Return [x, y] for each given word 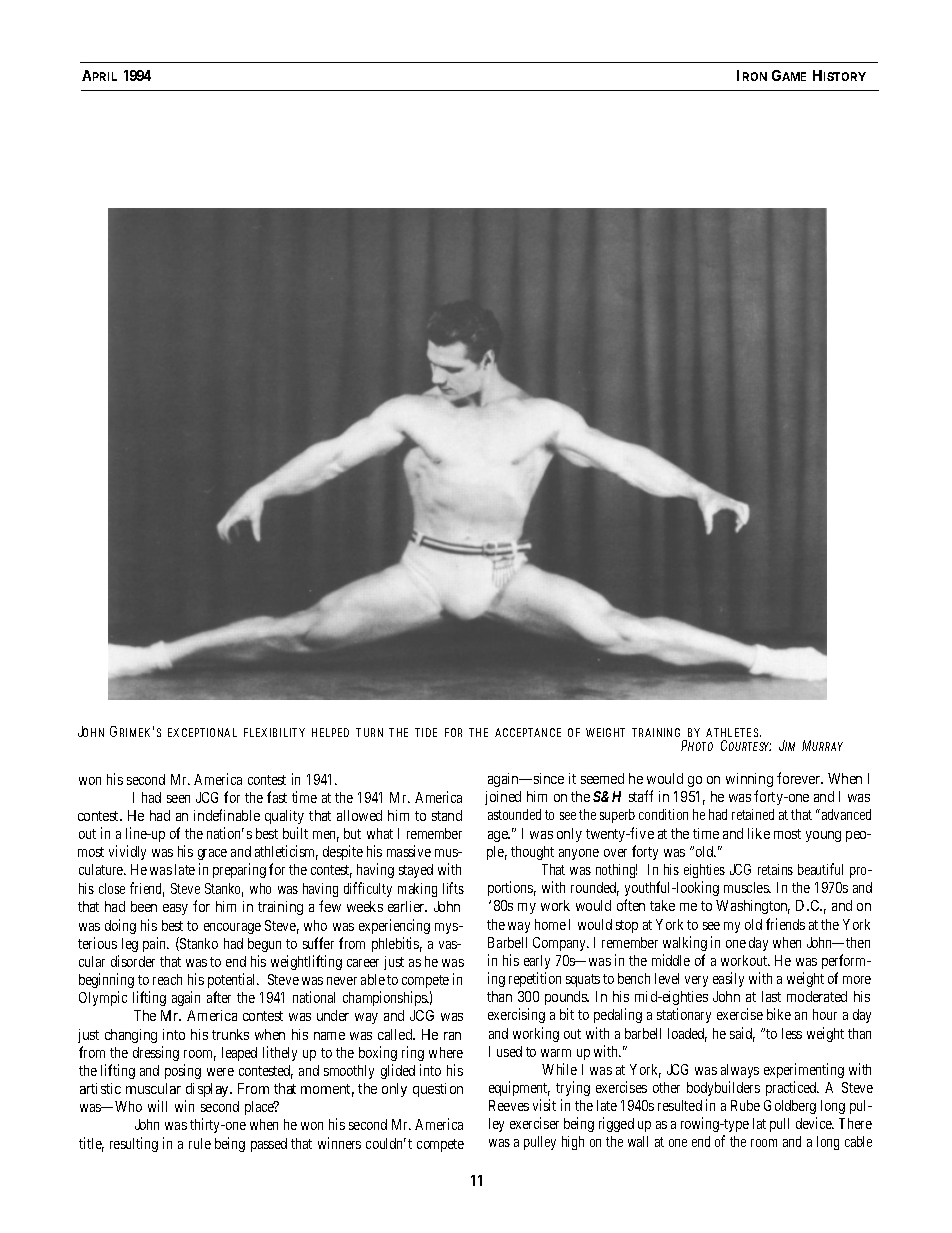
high [573, 1143]
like [759, 833]
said [742, 1034]
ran [452, 1036]
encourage [232, 928]
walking [685, 943]
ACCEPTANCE [528, 732]
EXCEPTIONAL [202, 732]
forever [800, 778]
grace [212, 856]
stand [447, 815]
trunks [230, 1034]
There [855, 1123]
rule [200, 1143]
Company [561, 944]
